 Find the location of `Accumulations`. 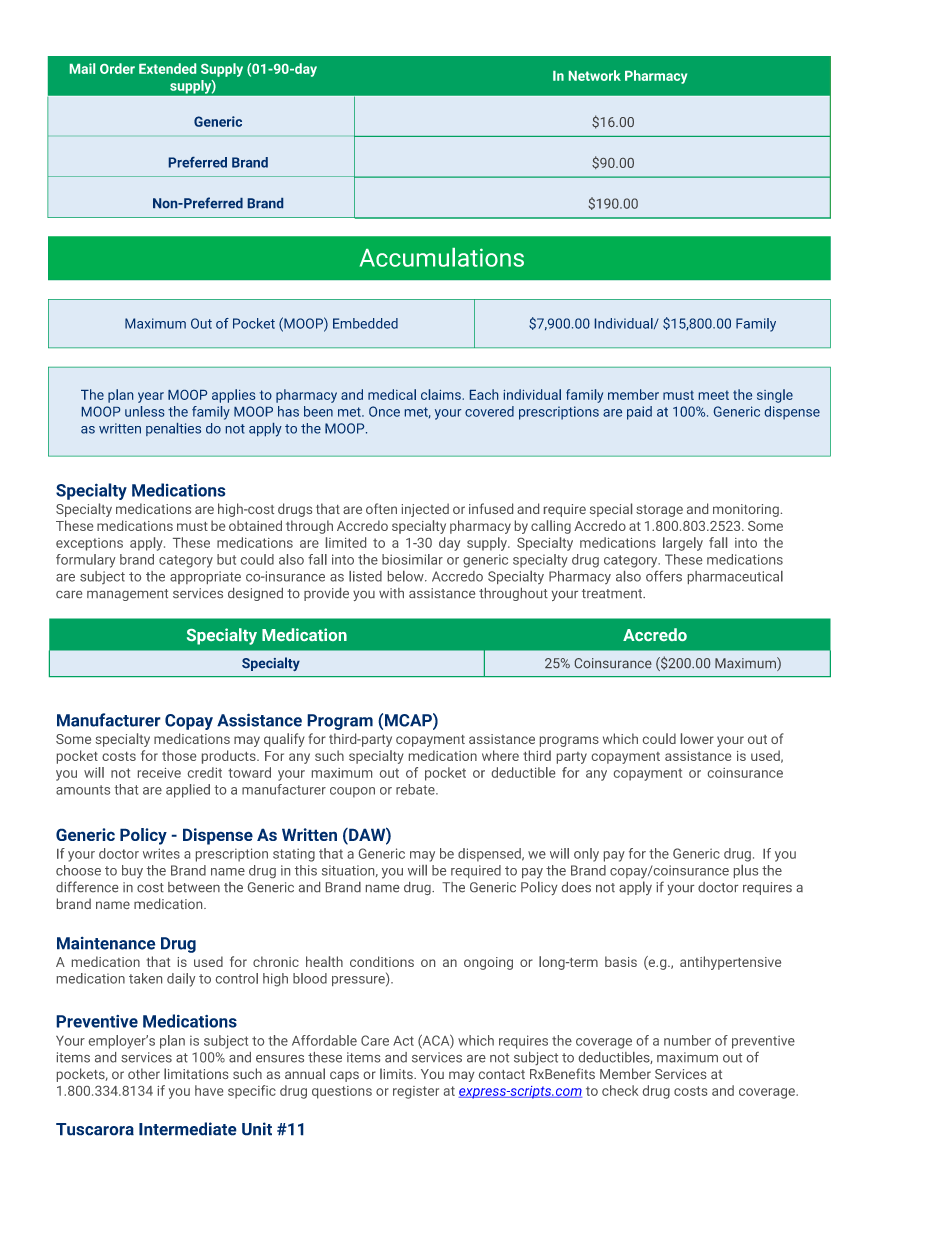

Accumulations is located at coordinates (442, 257).
